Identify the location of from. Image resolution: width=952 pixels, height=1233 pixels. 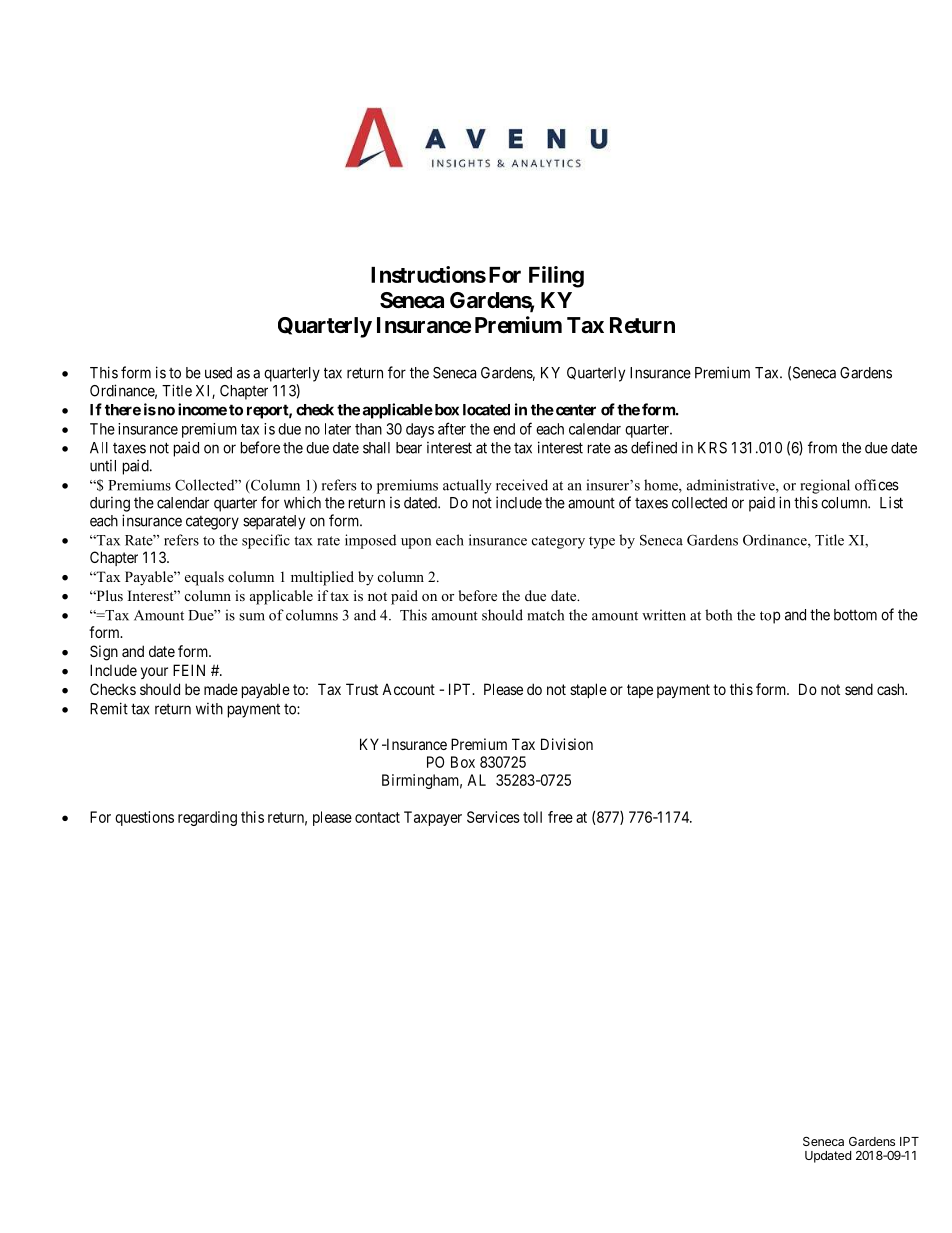
(822, 447).
